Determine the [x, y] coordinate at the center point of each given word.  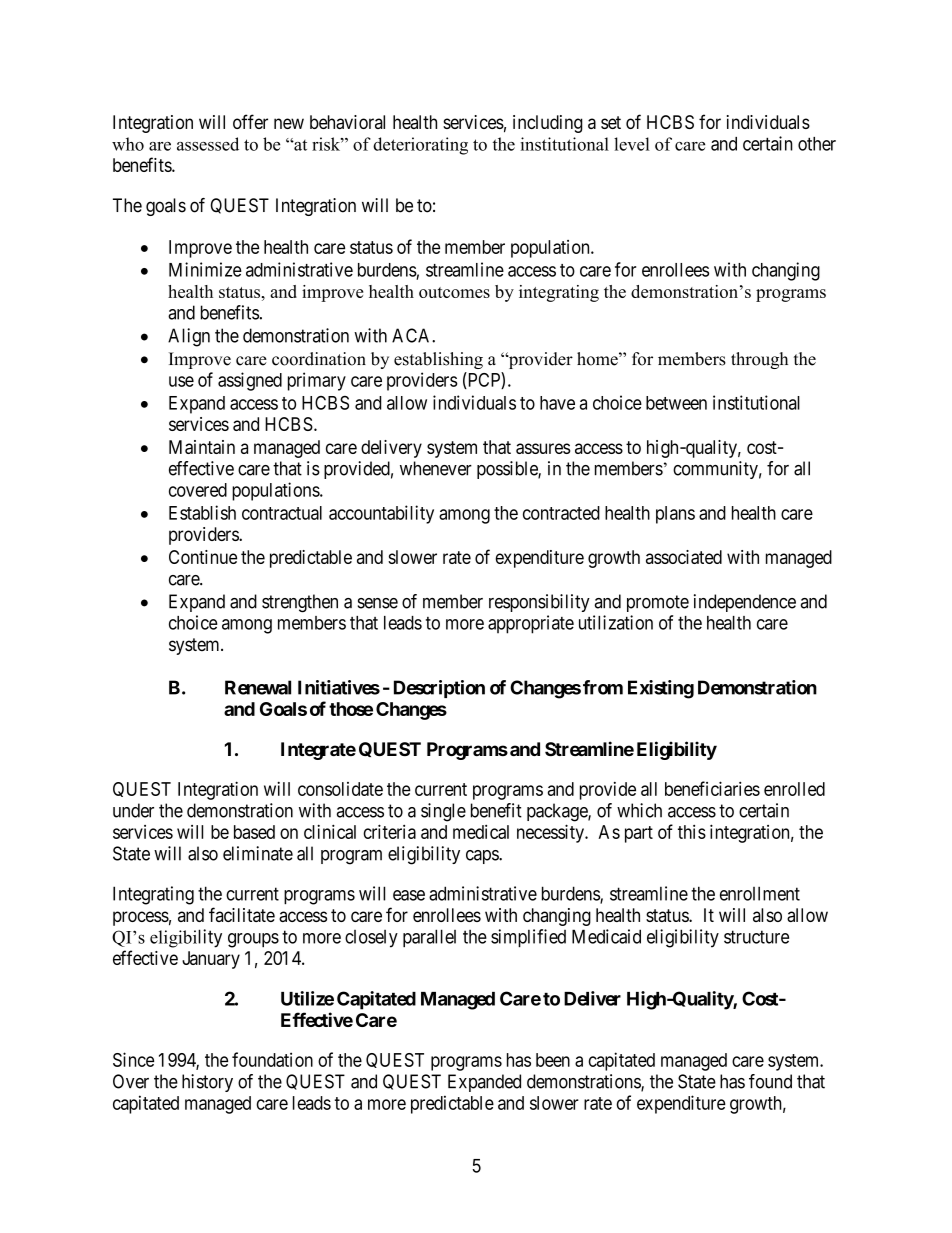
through [759, 360]
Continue [203, 557]
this [692, 832]
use [181, 381]
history [207, 1083]
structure [756, 937]
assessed [208, 144]
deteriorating [420, 146]
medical [481, 832]
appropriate [531, 624]
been [553, 1060]
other [817, 144]
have [557, 403]
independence [745, 603]
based [254, 832]
